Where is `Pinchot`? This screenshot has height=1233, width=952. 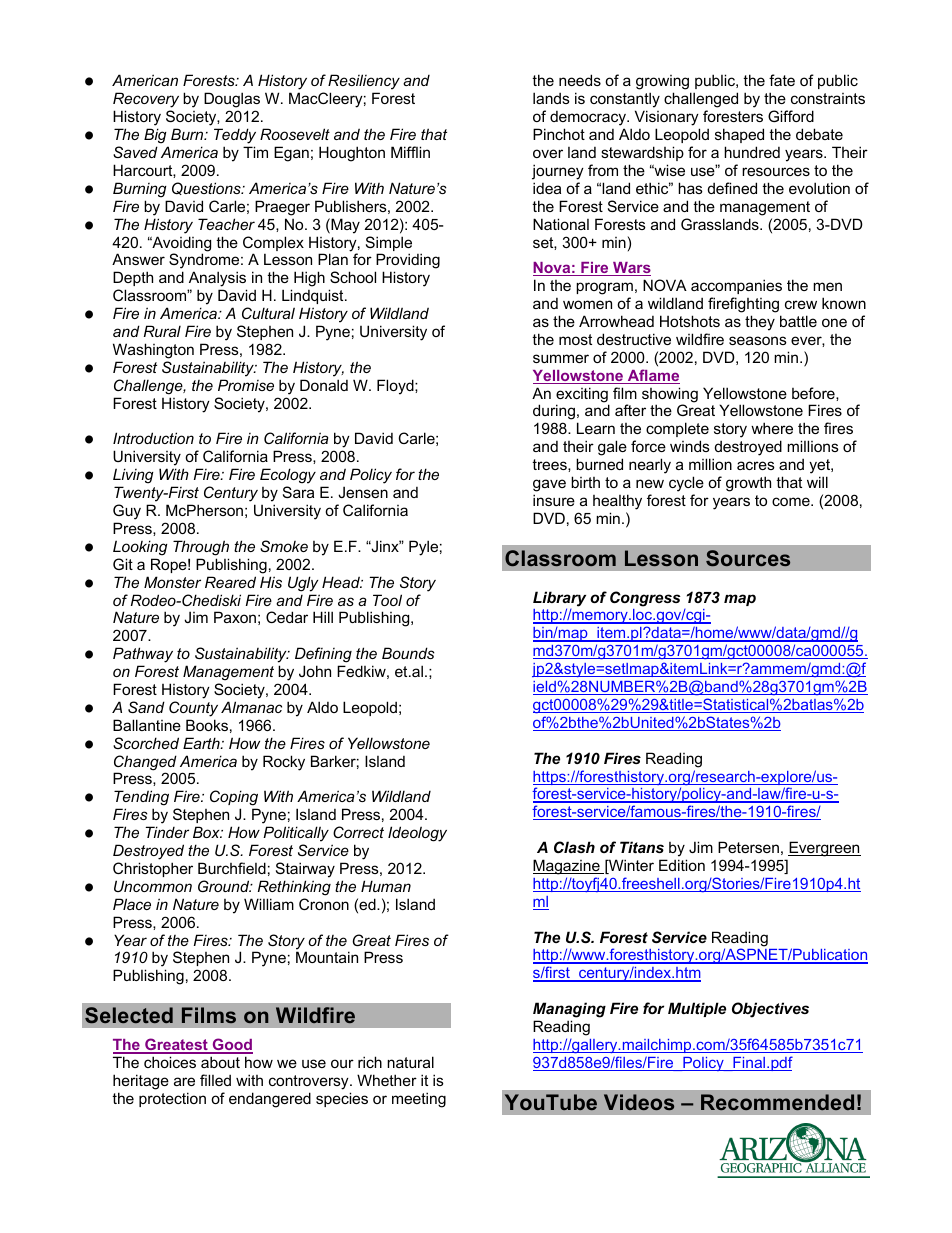 Pinchot is located at coordinates (559, 134).
